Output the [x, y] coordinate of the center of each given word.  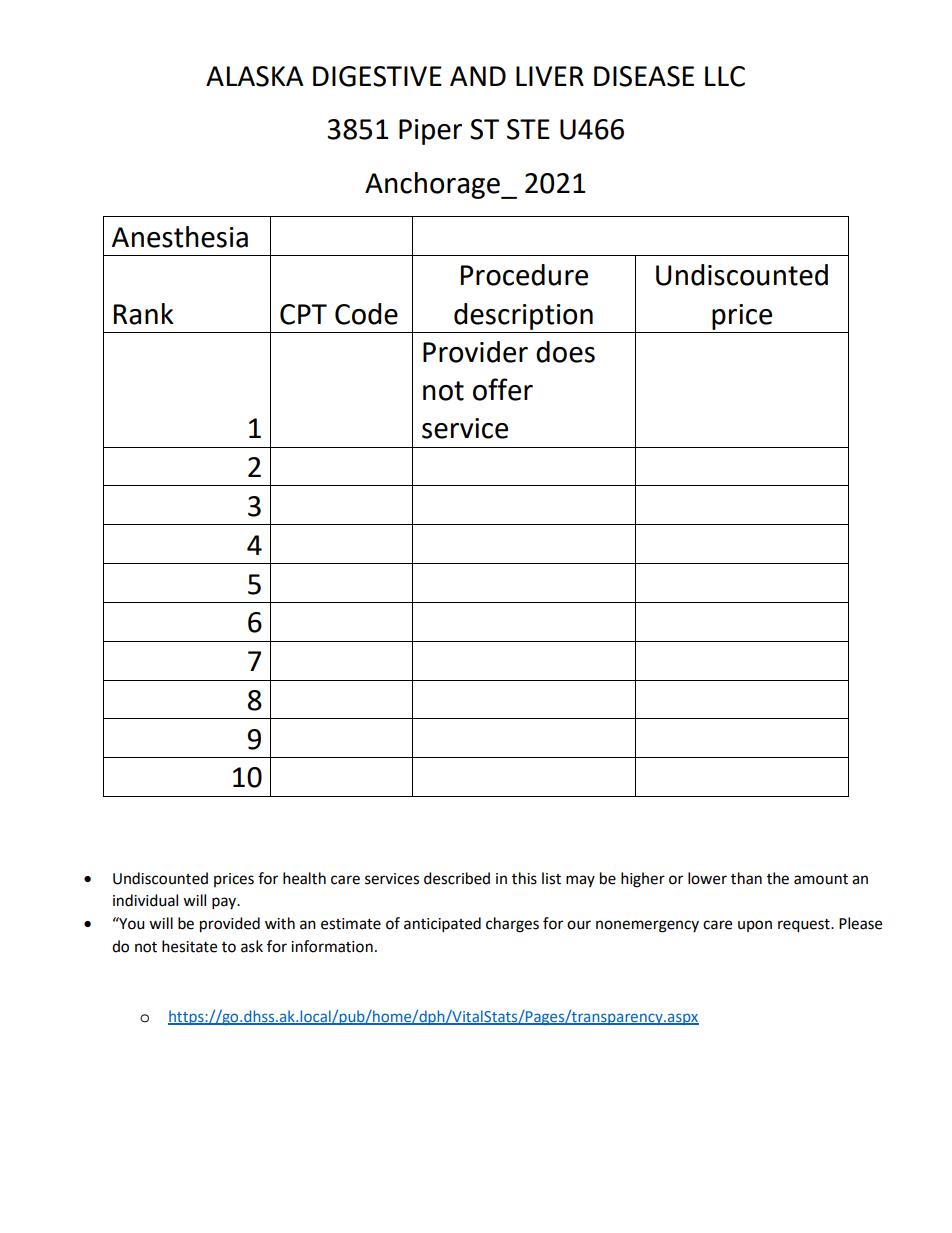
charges [512, 925]
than [746, 878]
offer [503, 389]
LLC [725, 76]
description [523, 316]
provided [230, 925]
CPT [303, 314]
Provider [475, 352]
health [304, 878]
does [565, 352]
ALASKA [255, 76]
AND [478, 76]
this [524, 878]
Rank [144, 314]
